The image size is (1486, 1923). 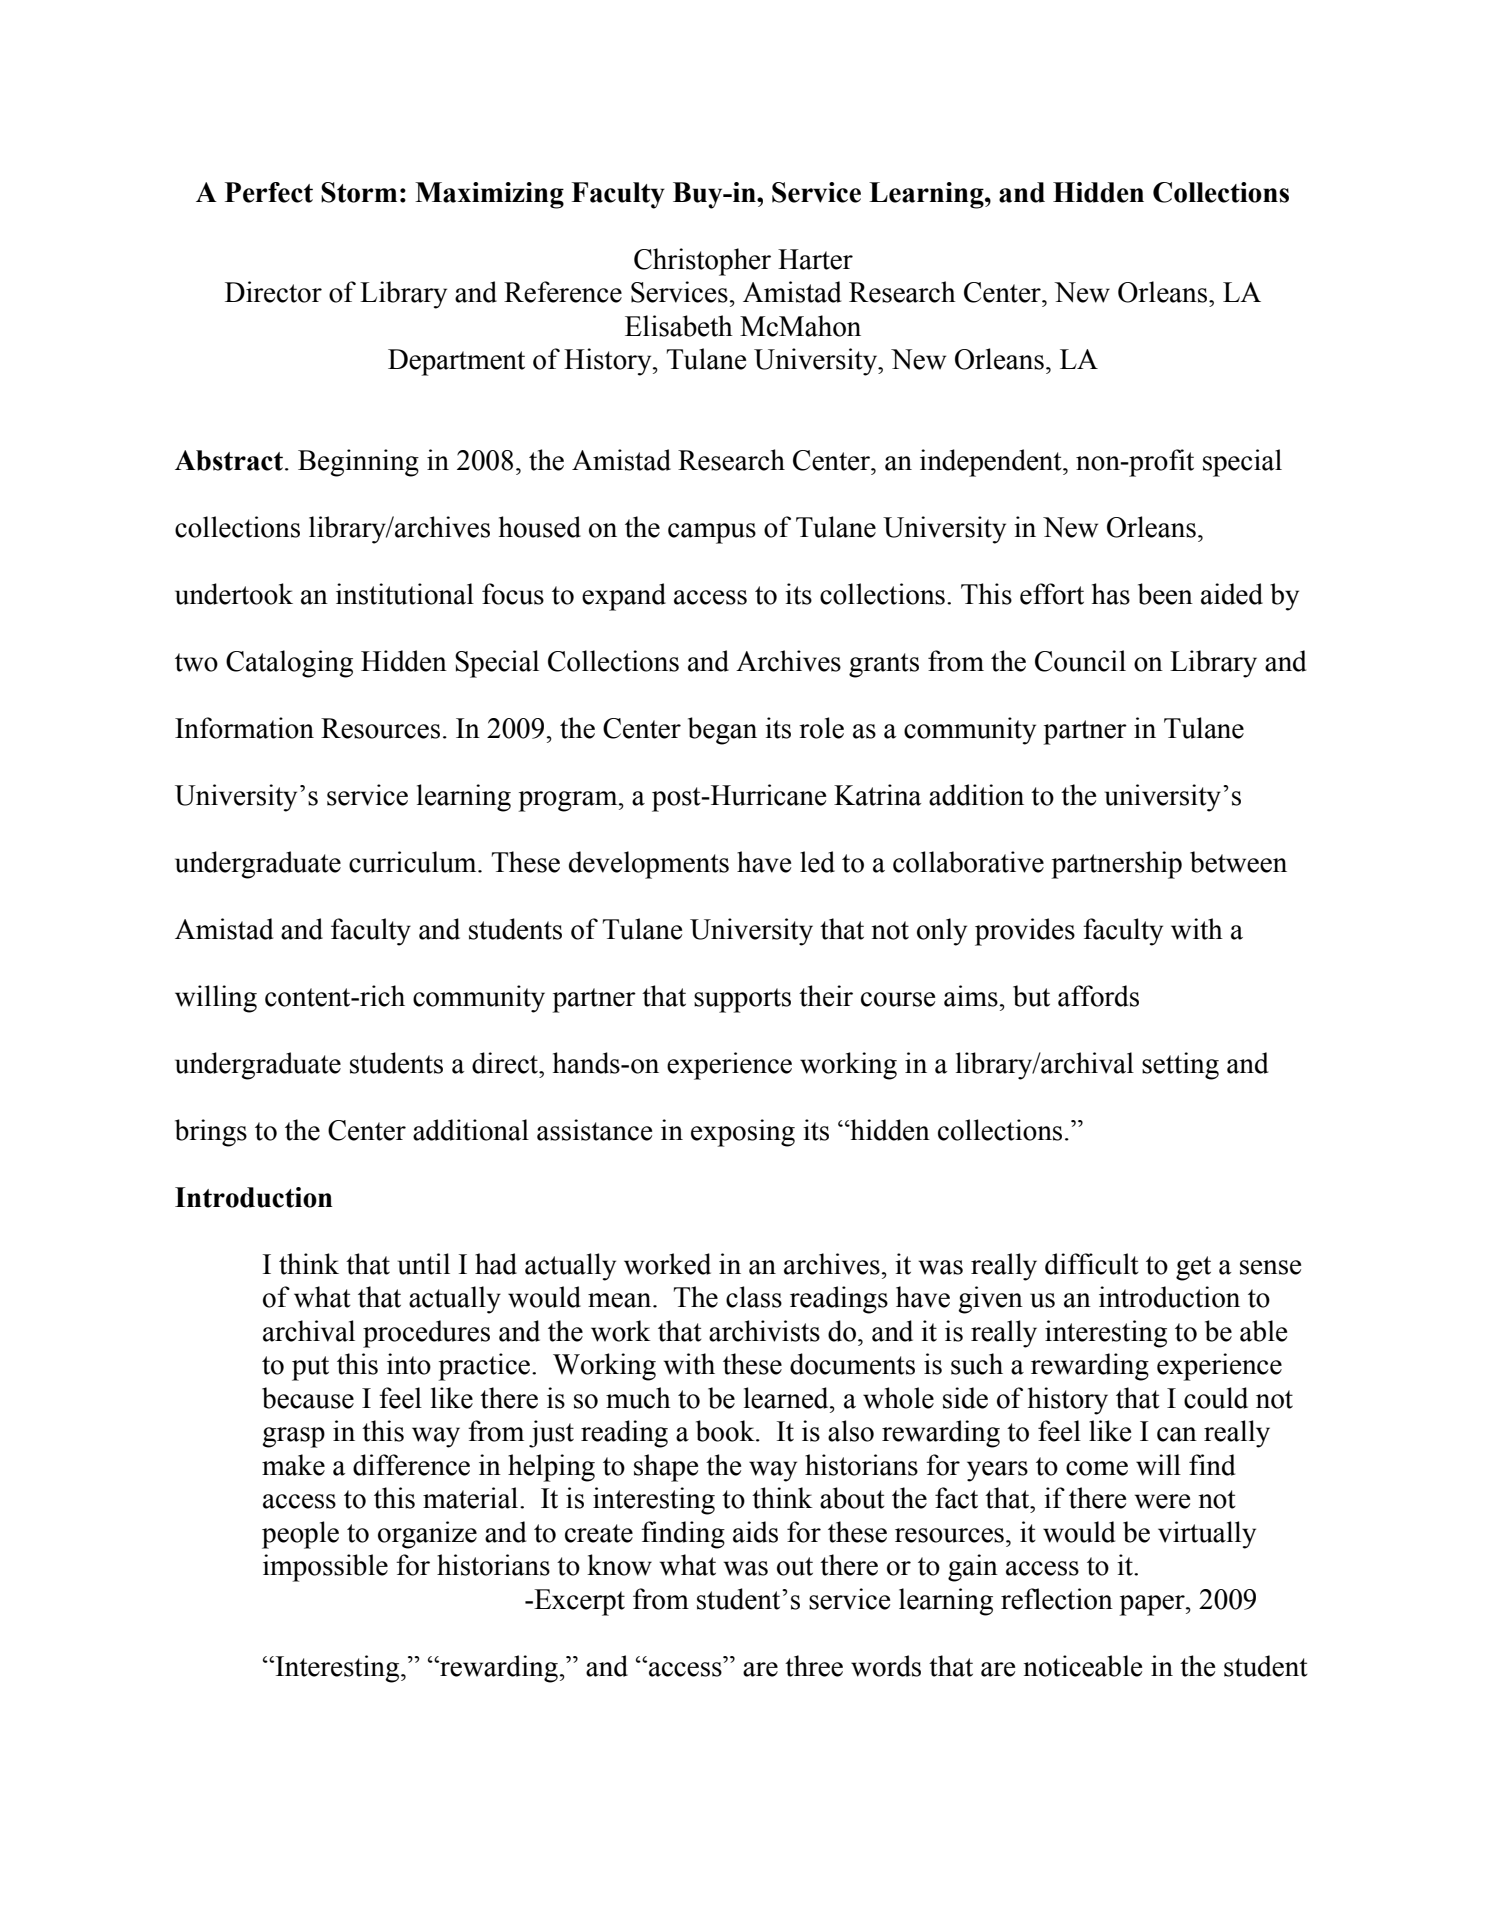 I want to click on exposing, so click(x=743, y=1133).
